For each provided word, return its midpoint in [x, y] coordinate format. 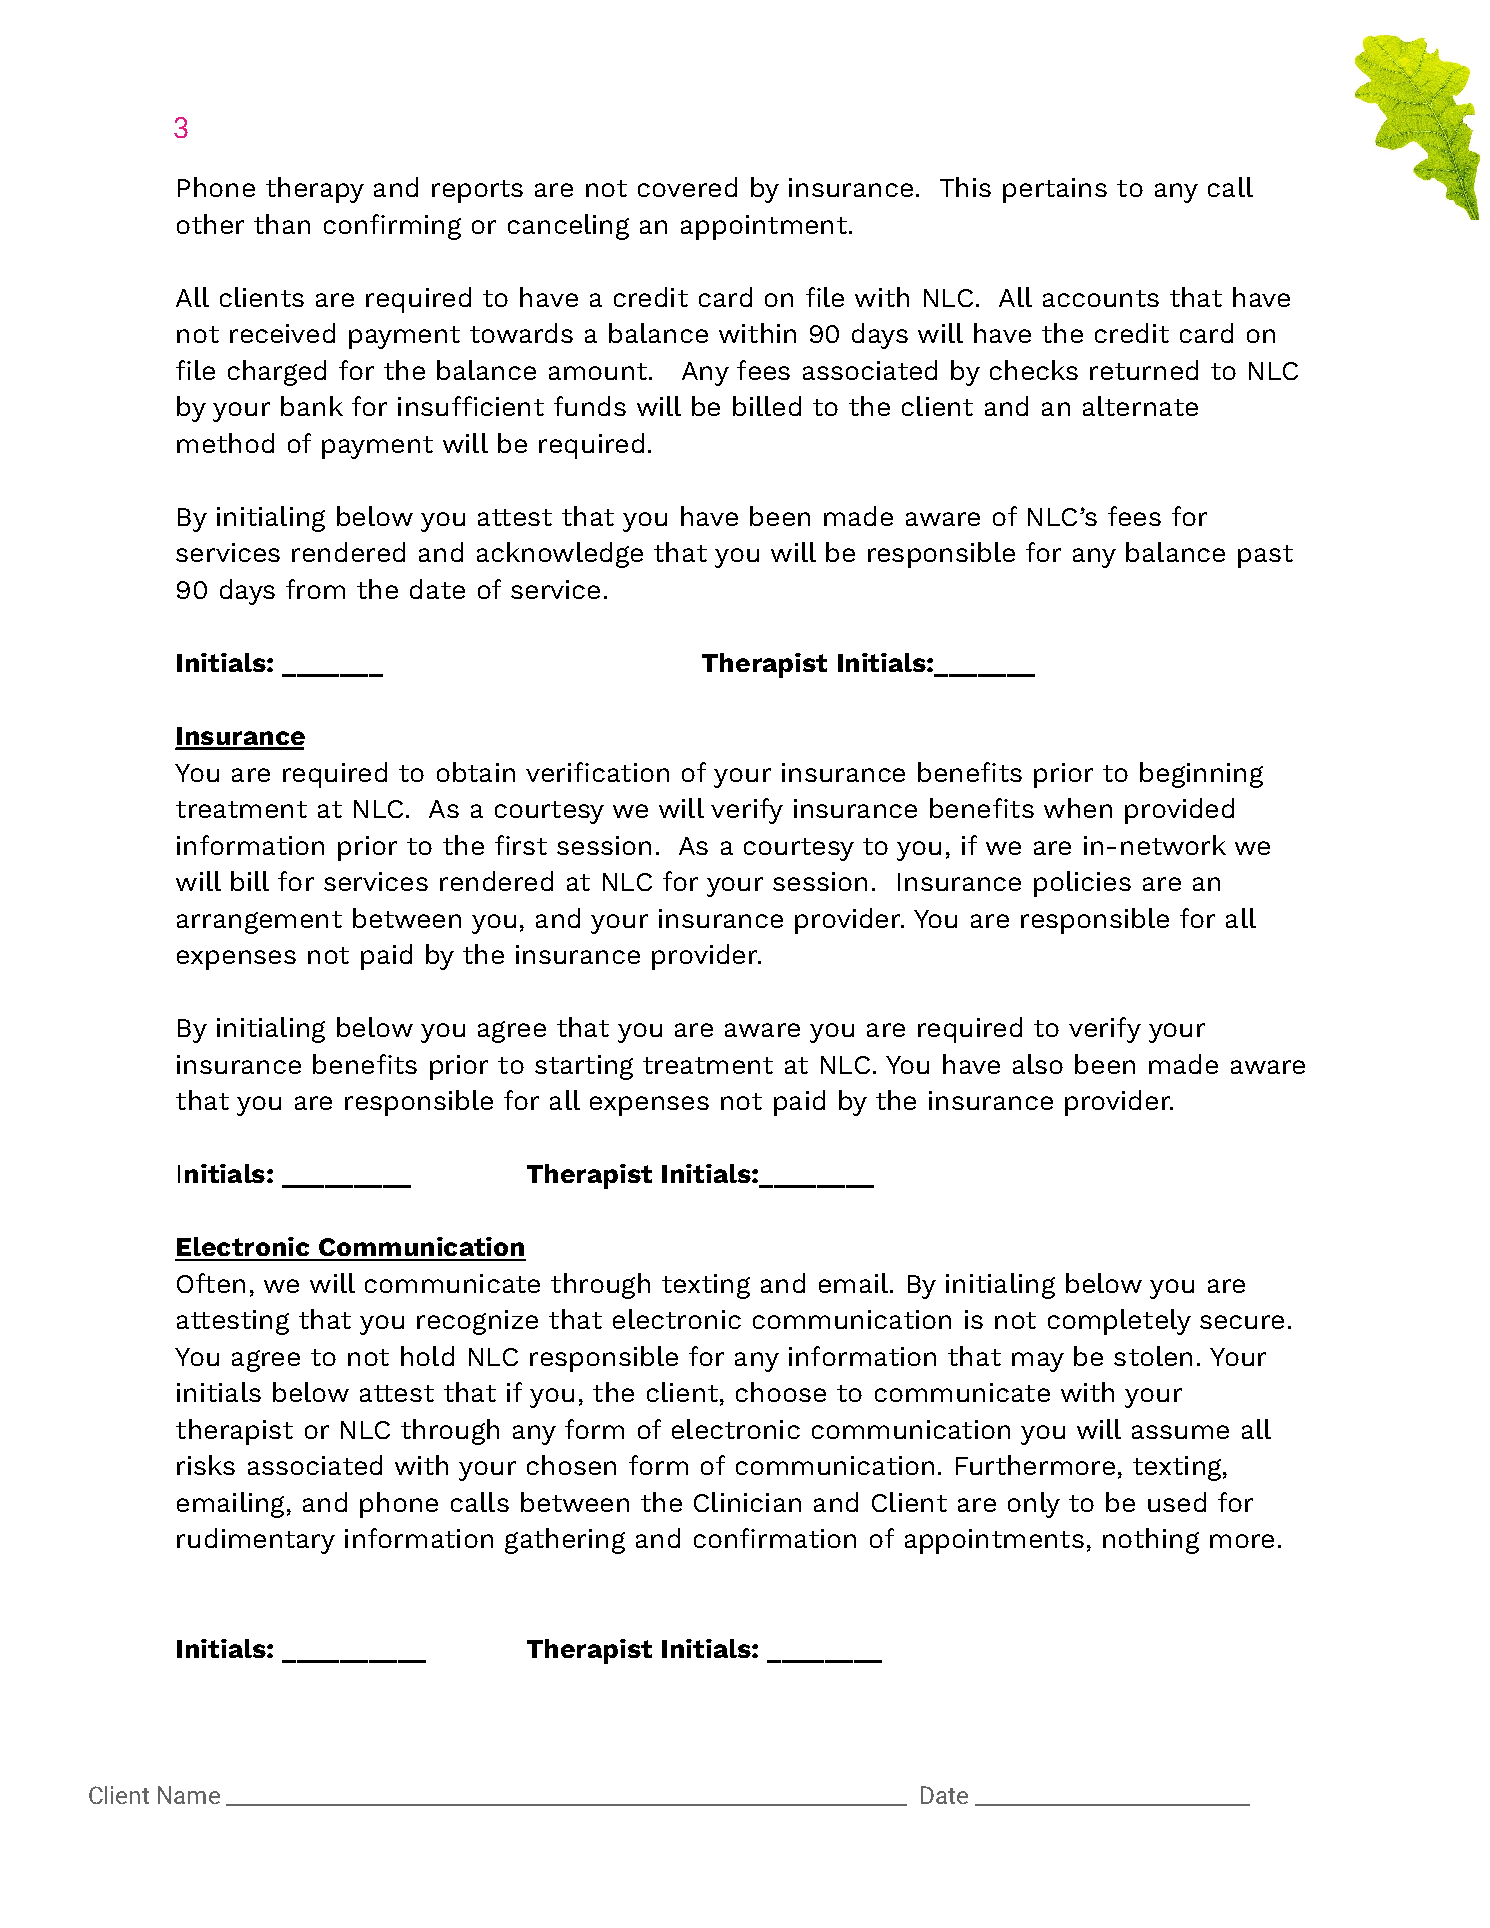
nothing [1151, 1541]
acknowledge [560, 555]
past [1265, 556]
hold [427, 1356]
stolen [1153, 1356]
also [1038, 1064]
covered [687, 187]
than [282, 224]
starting [584, 1067]
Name [189, 1795]
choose [781, 1392]
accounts [1101, 298]
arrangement [259, 922]
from [315, 589]
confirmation [775, 1538]
